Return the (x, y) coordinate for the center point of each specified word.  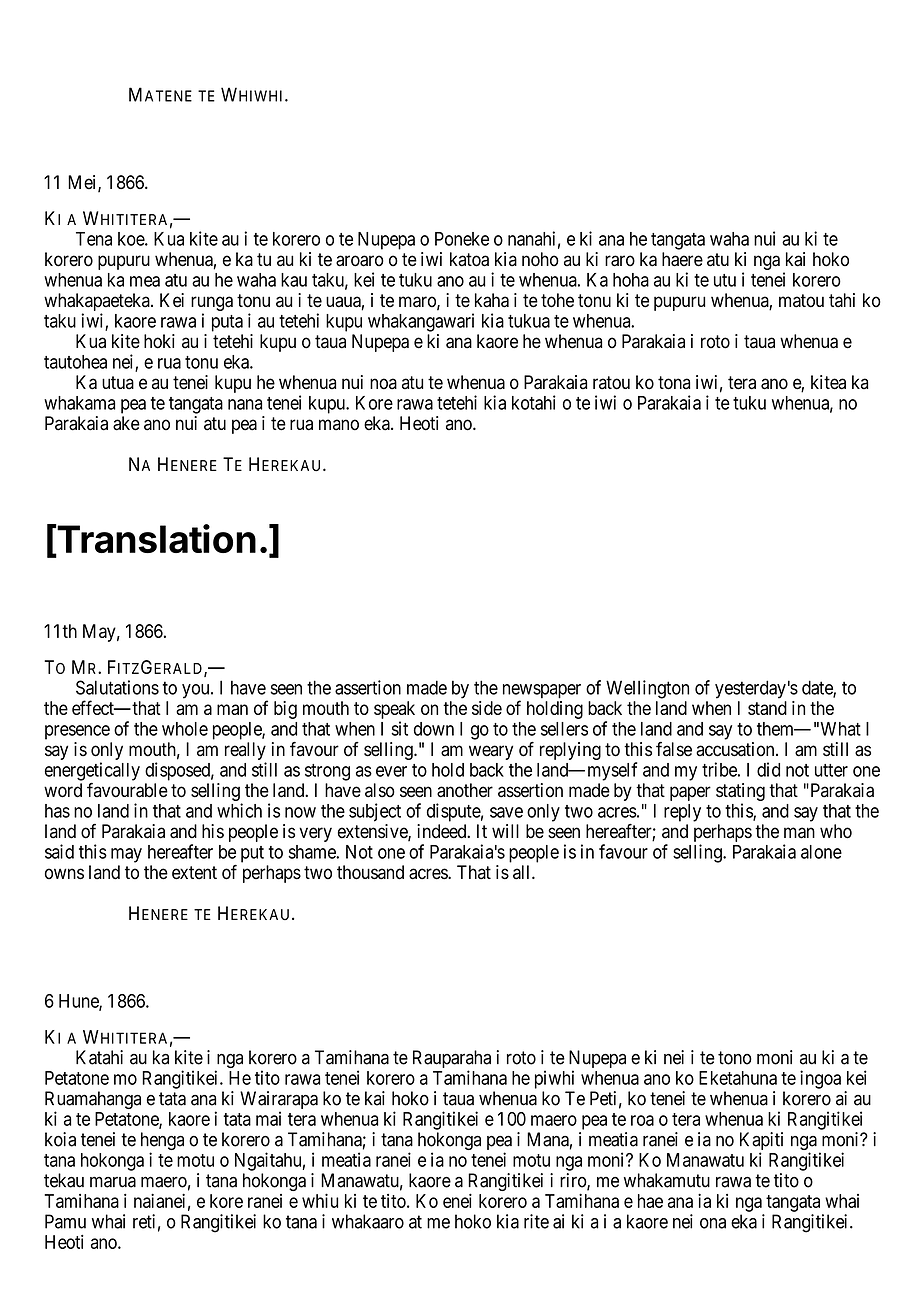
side (487, 708)
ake (126, 423)
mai (268, 1118)
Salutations (117, 687)
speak (394, 710)
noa (383, 384)
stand (767, 708)
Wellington (647, 689)
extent (194, 873)
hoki (159, 341)
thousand (370, 872)
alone (821, 852)
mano (339, 425)
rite (536, 1221)
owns (64, 874)
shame (312, 852)
